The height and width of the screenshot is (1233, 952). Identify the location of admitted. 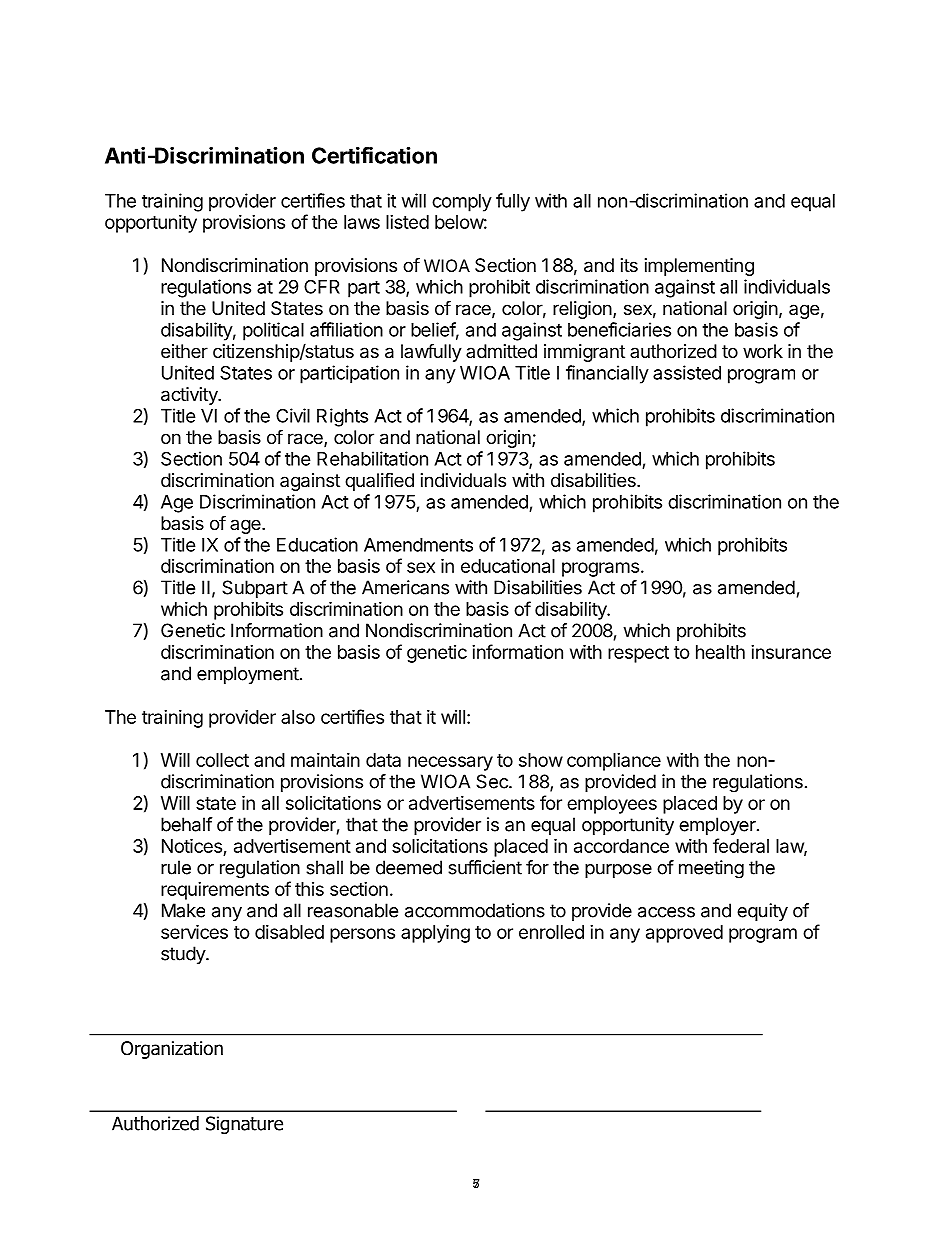
(501, 351).
